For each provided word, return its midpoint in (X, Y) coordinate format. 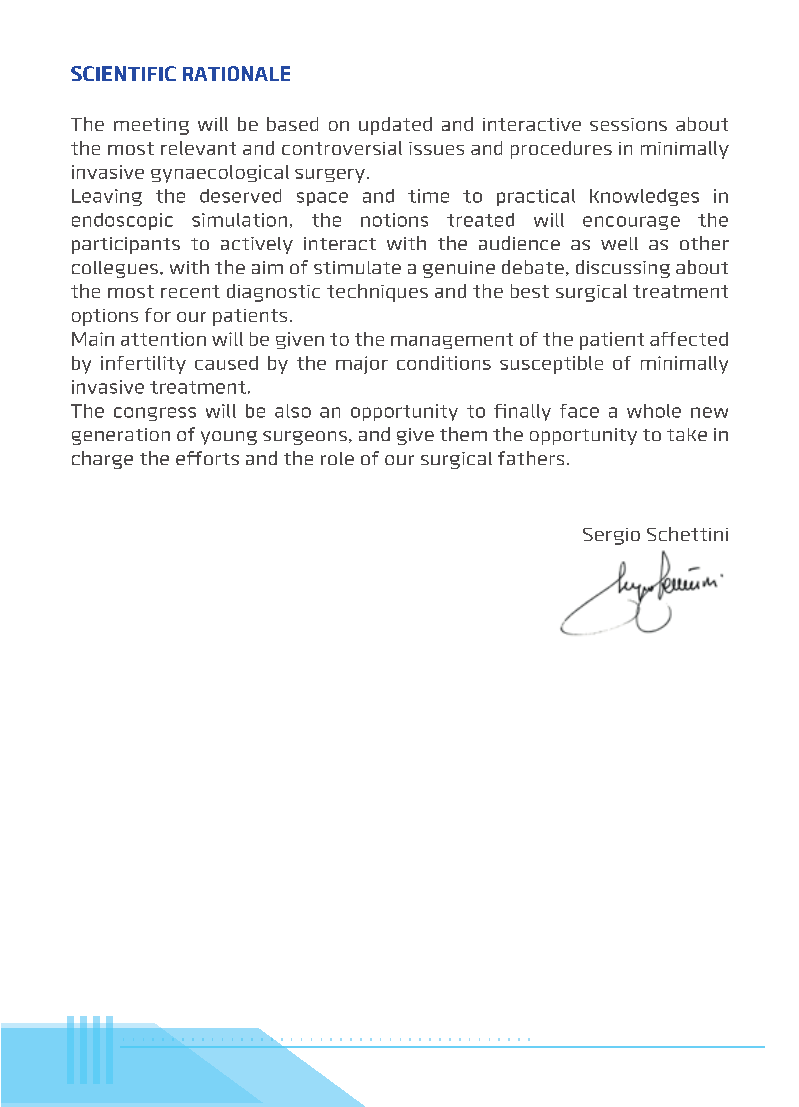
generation (121, 436)
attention (163, 339)
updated (395, 126)
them (463, 434)
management (452, 341)
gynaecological (220, 174)
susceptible (551, 365)
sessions (628, 124)
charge (102, 460)
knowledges (644, 197)
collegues (116, 269)
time (428, 196)
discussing (623, 269)
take (687, 434)
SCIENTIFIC (123, 73)
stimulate (357, 267)
